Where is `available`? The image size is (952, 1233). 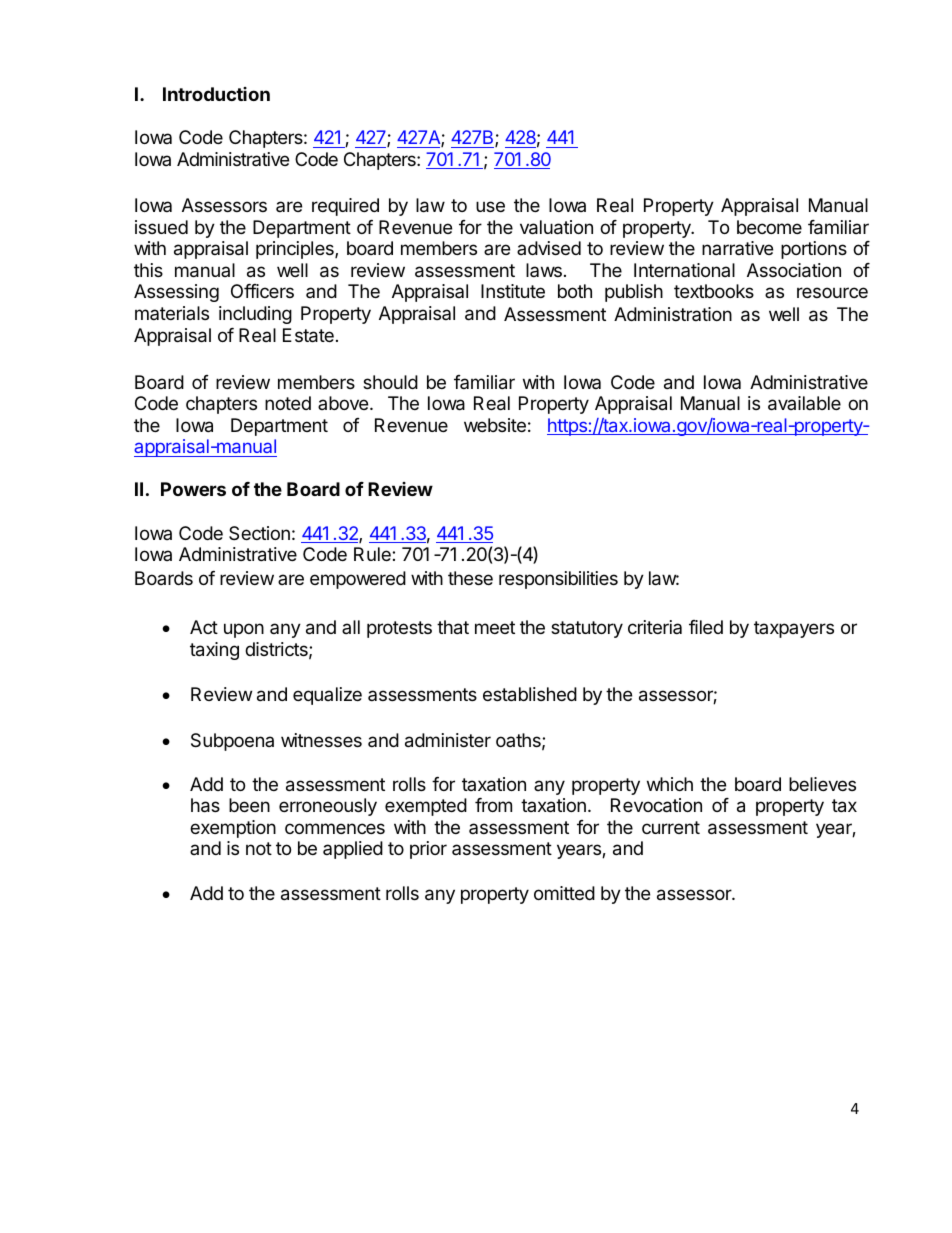 available is located at coordinates (804, 403).
